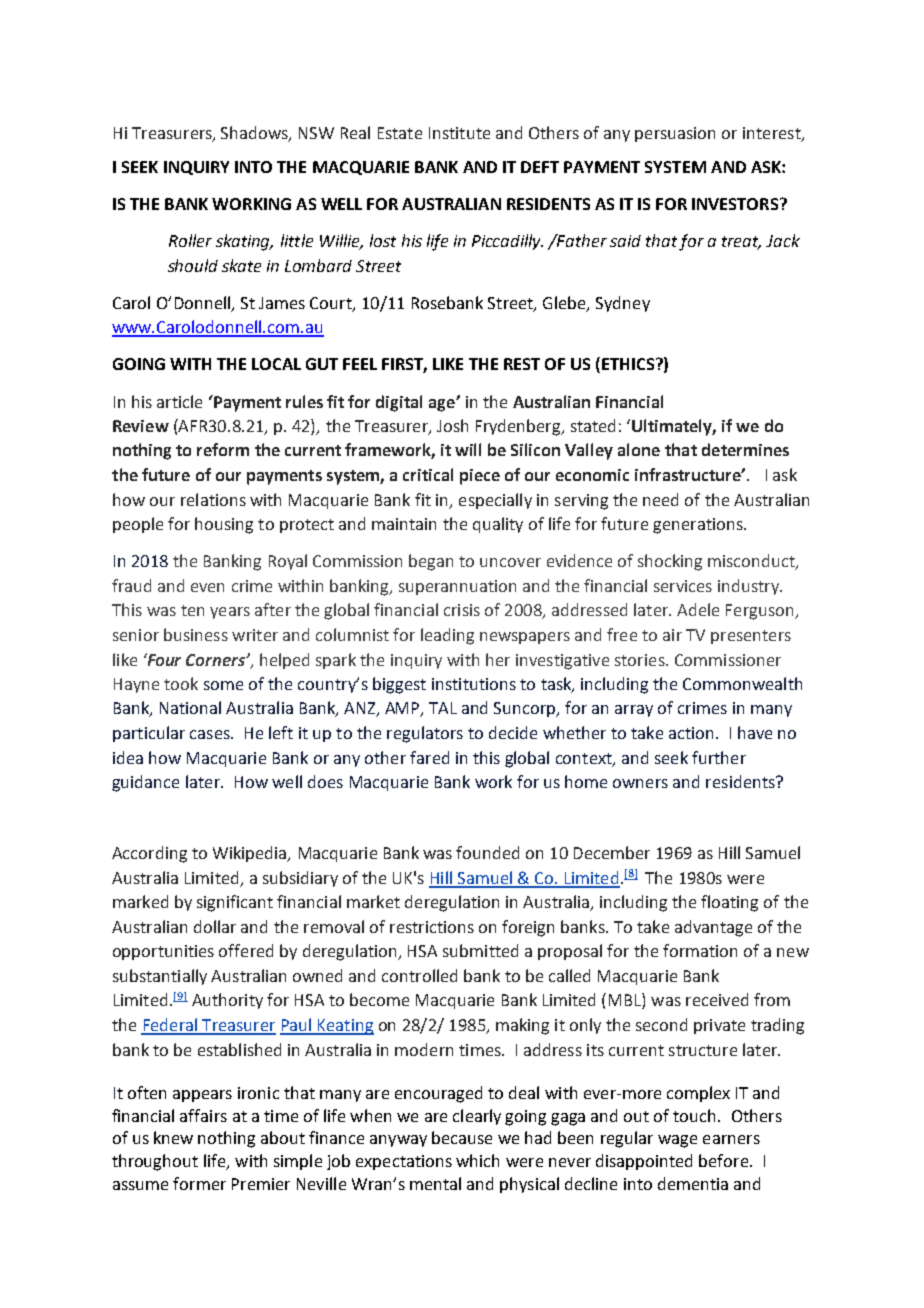  What do you see at coordinates (745, 449) in the page?
I see `determines` at bounding box center [745, 449].
